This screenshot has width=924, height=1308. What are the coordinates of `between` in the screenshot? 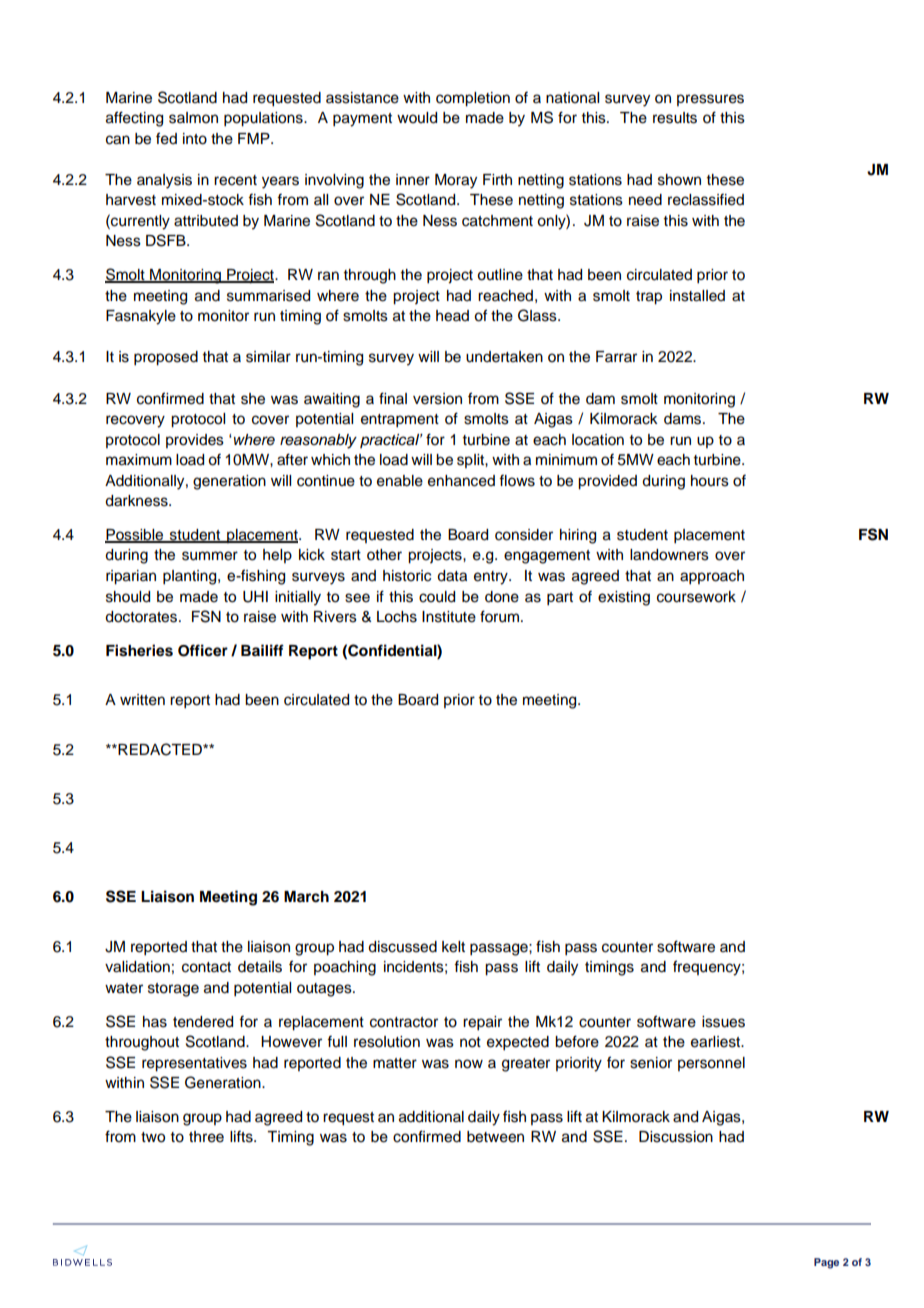 It's located at (495, 1137).
